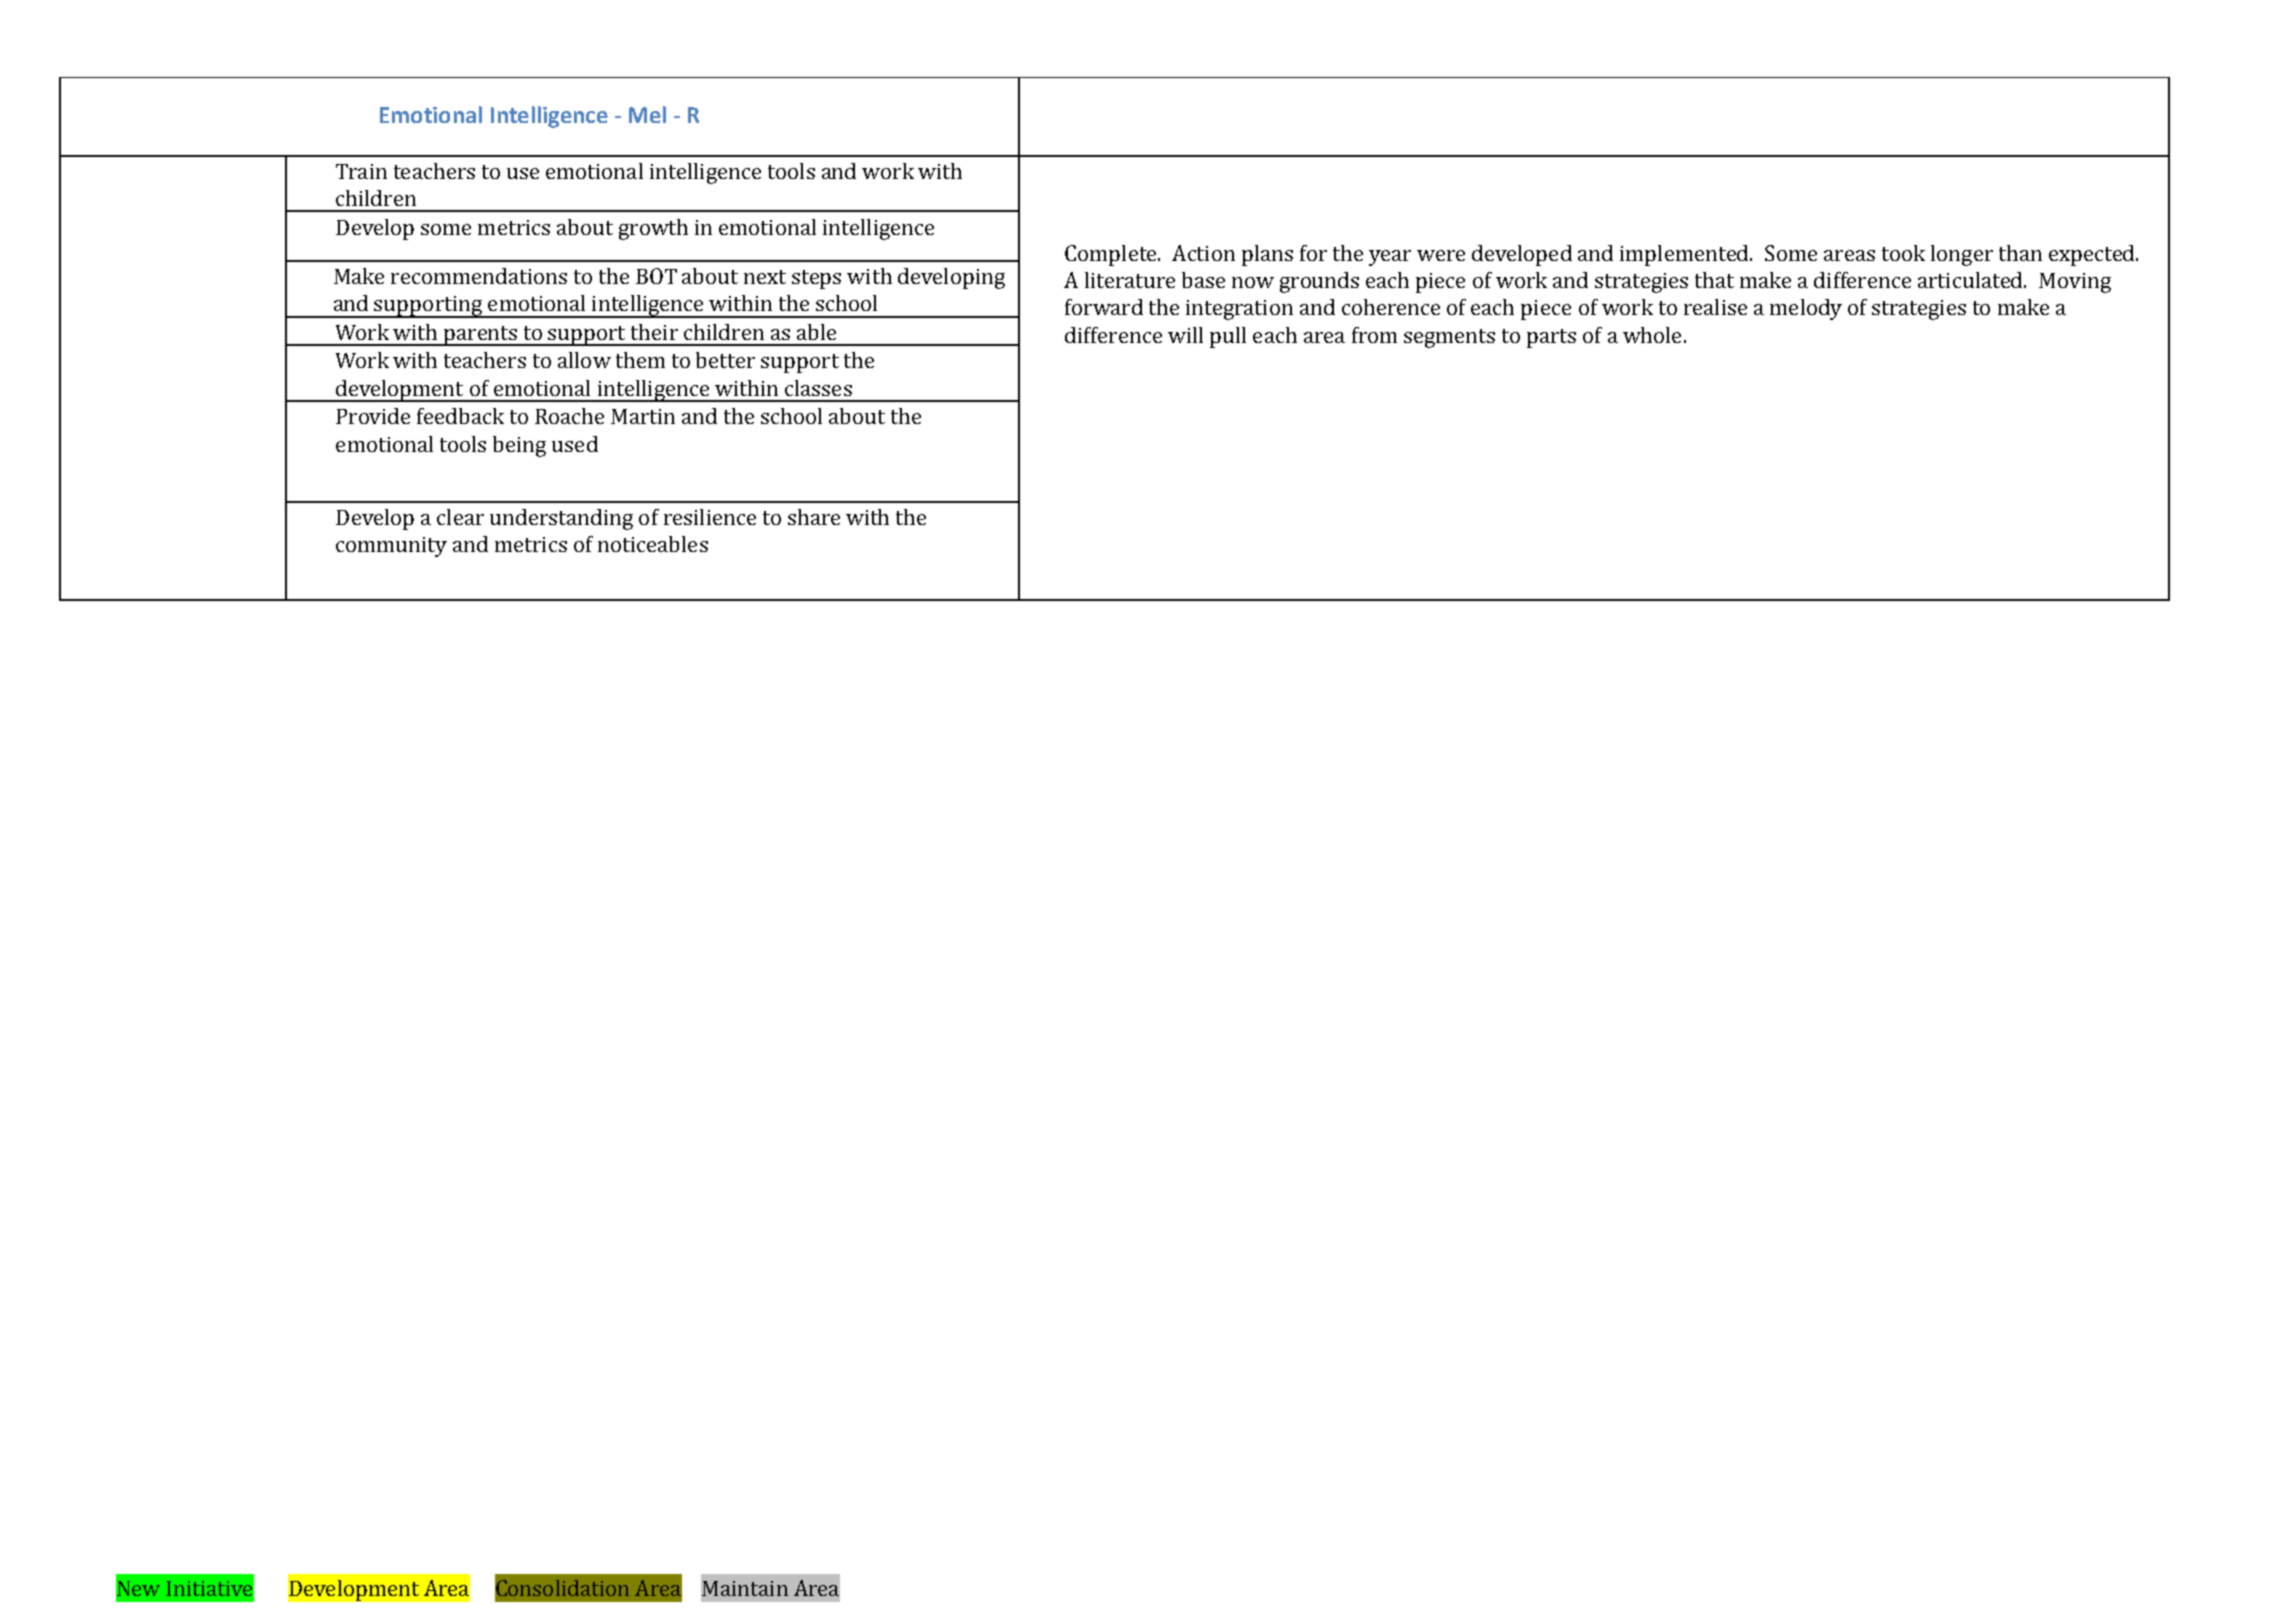 Image resolution: width=2277 pixels, height=1611 pixels. Describe the element at coordinates (561, 519) in the page. I see `understanding` at that location.
